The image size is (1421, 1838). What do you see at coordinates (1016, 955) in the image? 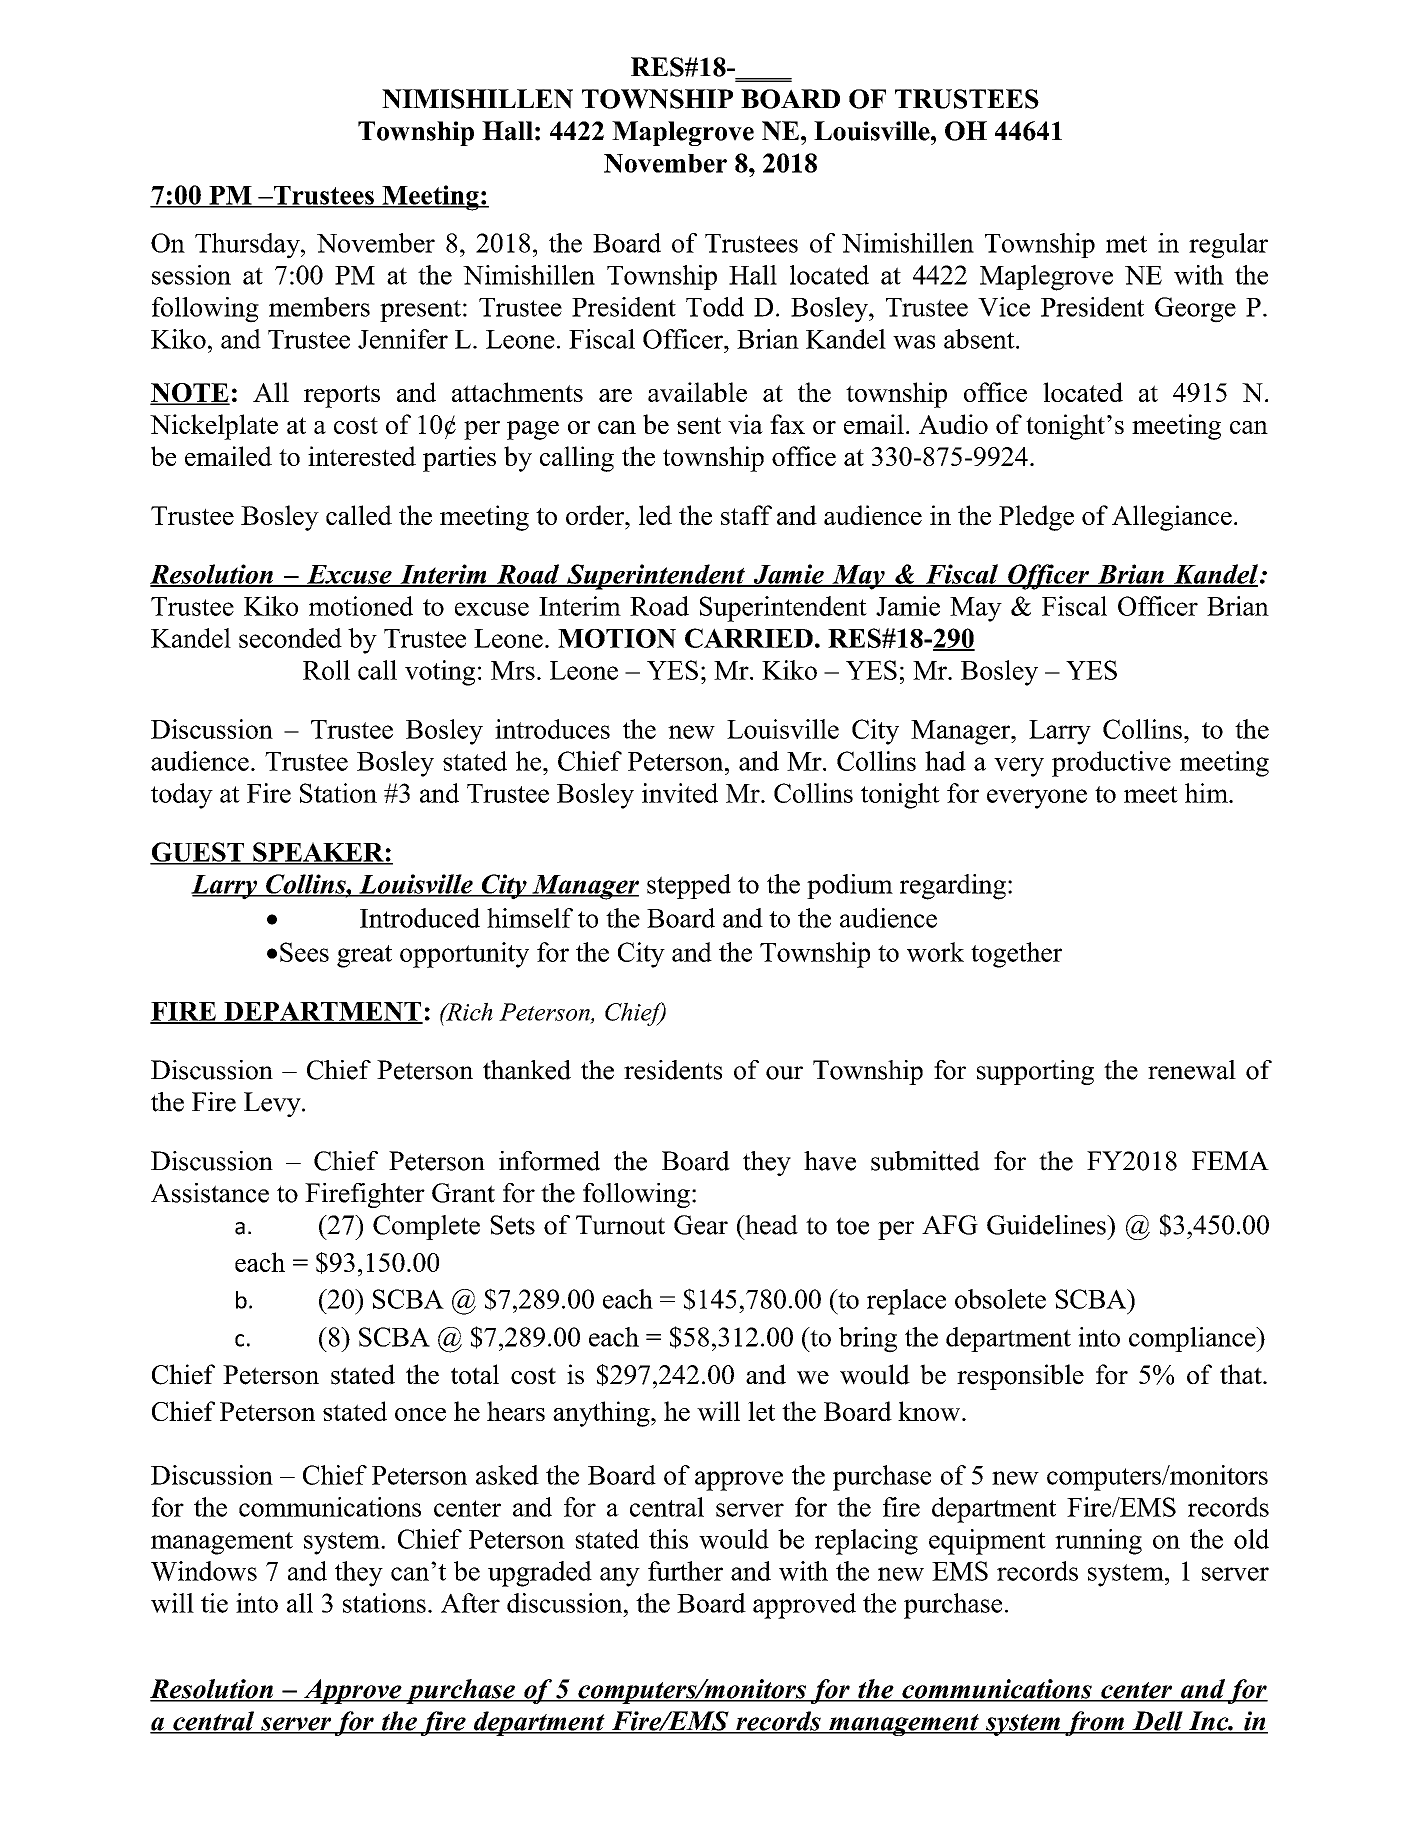
I see `together` at bounding box center [1016, 955].
